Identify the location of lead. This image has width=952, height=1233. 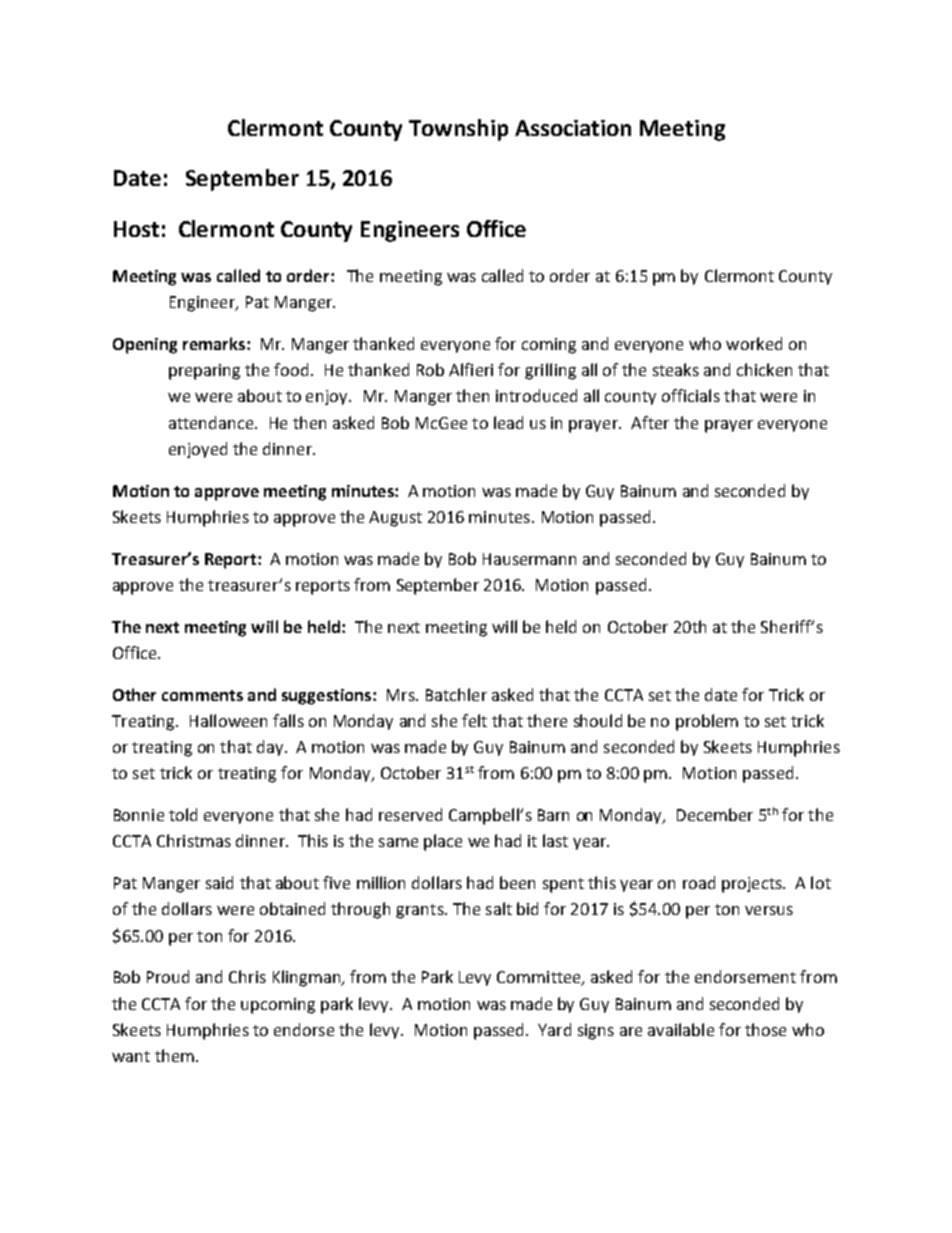
(508, 422).
